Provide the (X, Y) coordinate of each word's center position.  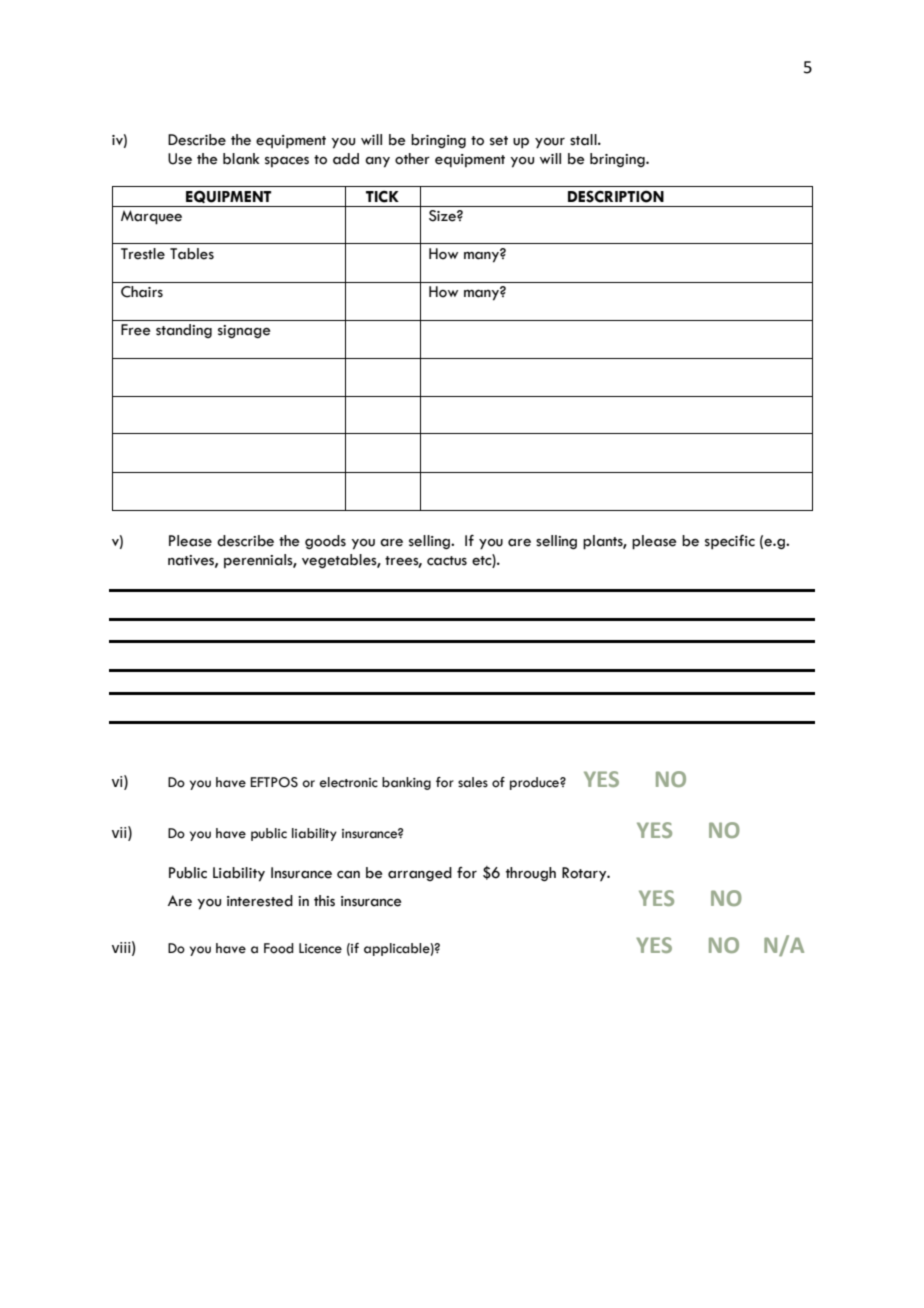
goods (325, 542)
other (412, 159)
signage (244, 331)
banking (406, 783)
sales (473, 782)
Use (180, 159)
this (324, 901)
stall (584, 140)
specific (730, 542)
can (348, 875)
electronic (349, 782)
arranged (420, 874)
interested (260, 901)
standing (184, 331)
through (531, 874)
